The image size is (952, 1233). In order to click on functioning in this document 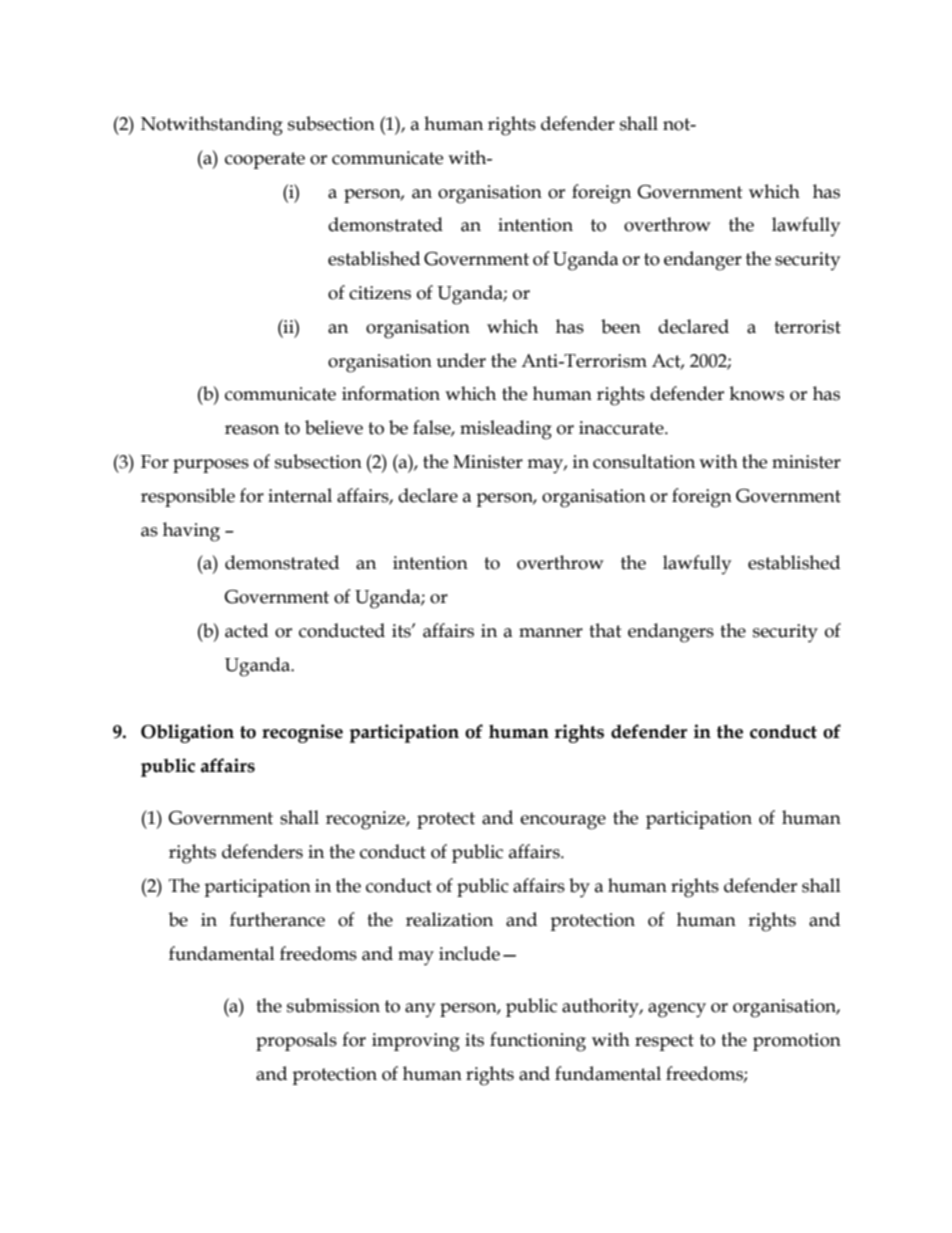, I will do `click(538, 1042)`.
